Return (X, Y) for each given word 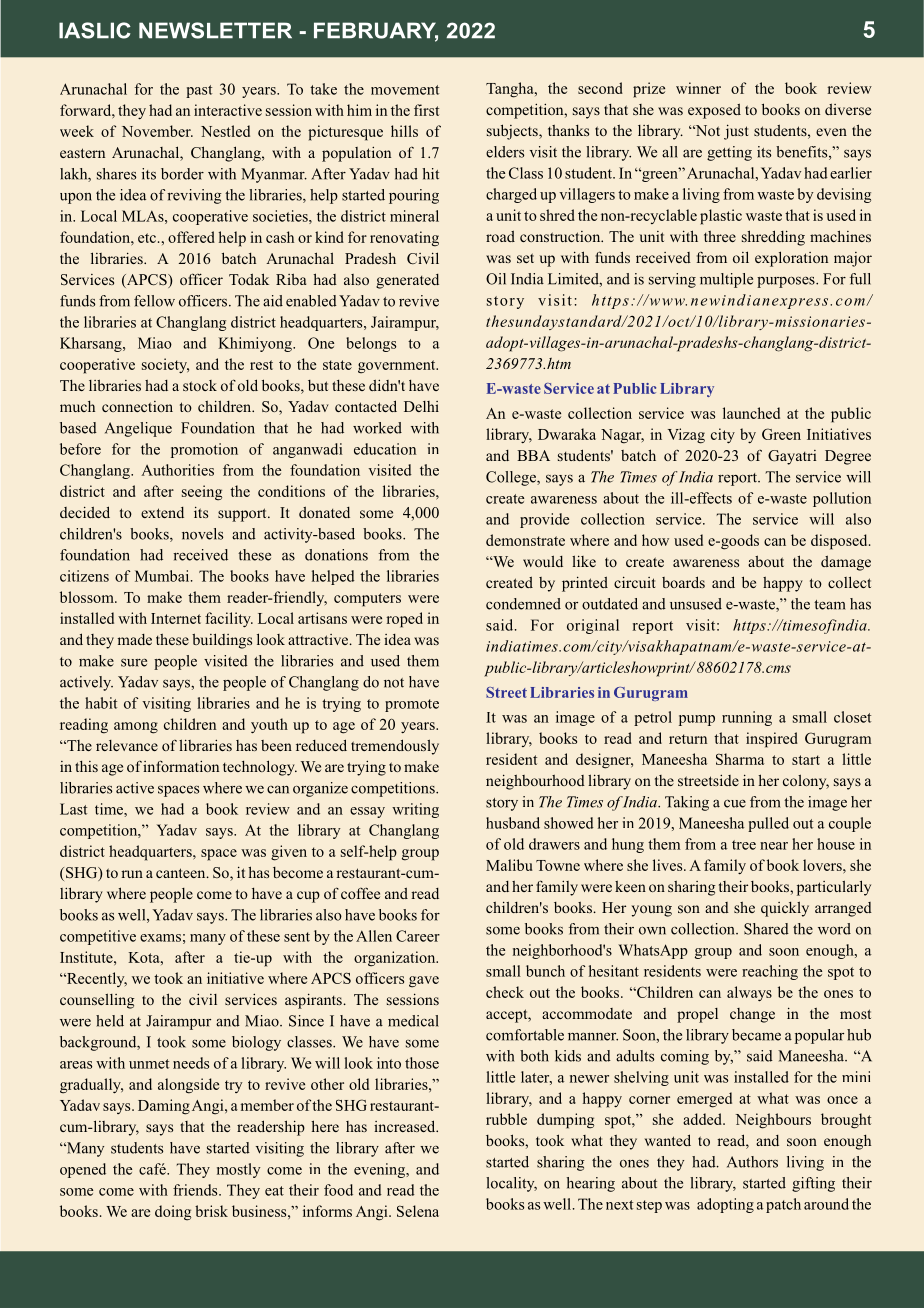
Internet (176, 618)
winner (698, 88)
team (830, 605)
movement (405, 90)
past (199, 91)
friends (196, 1190)
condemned (523, 604)
